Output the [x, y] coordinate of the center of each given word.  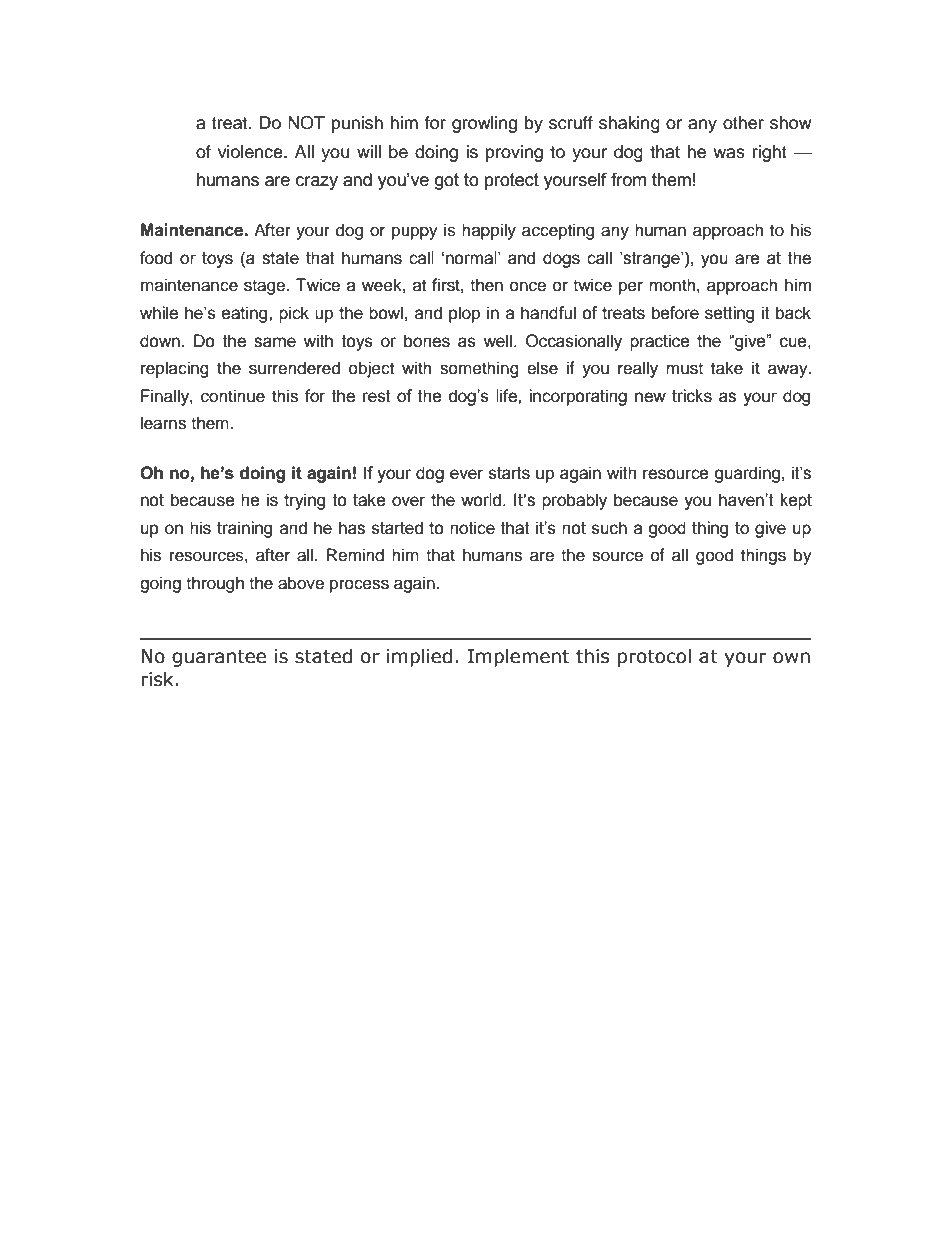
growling [484, 124]
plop [464, 314]
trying [305, 501]
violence [251, 152]
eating [246, 314]
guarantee [219, 658]
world [481, 500]
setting [730, 314]
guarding [747, 474]
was [729, 153]
